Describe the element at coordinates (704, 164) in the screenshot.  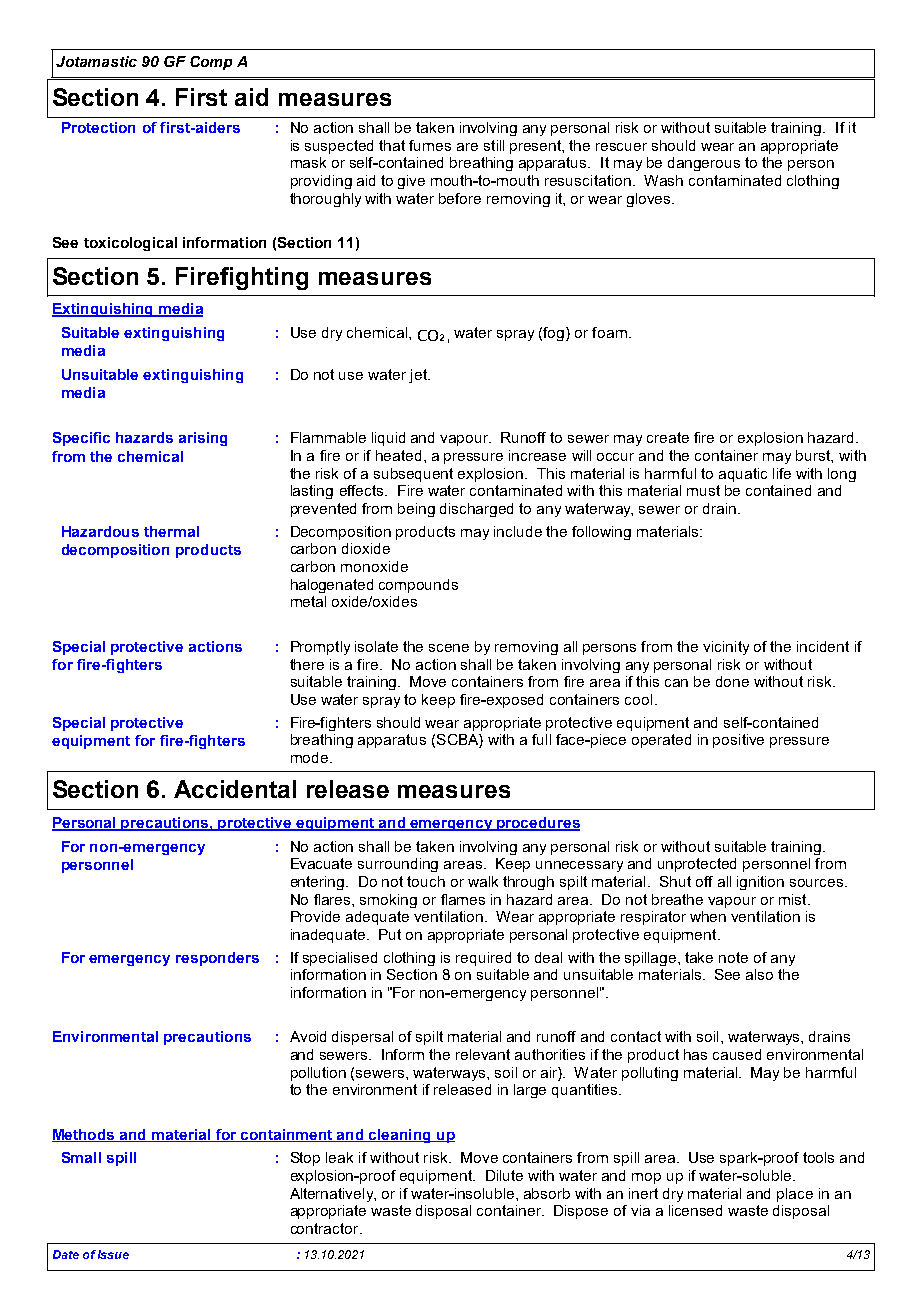
I see `dangerous` at that location.
